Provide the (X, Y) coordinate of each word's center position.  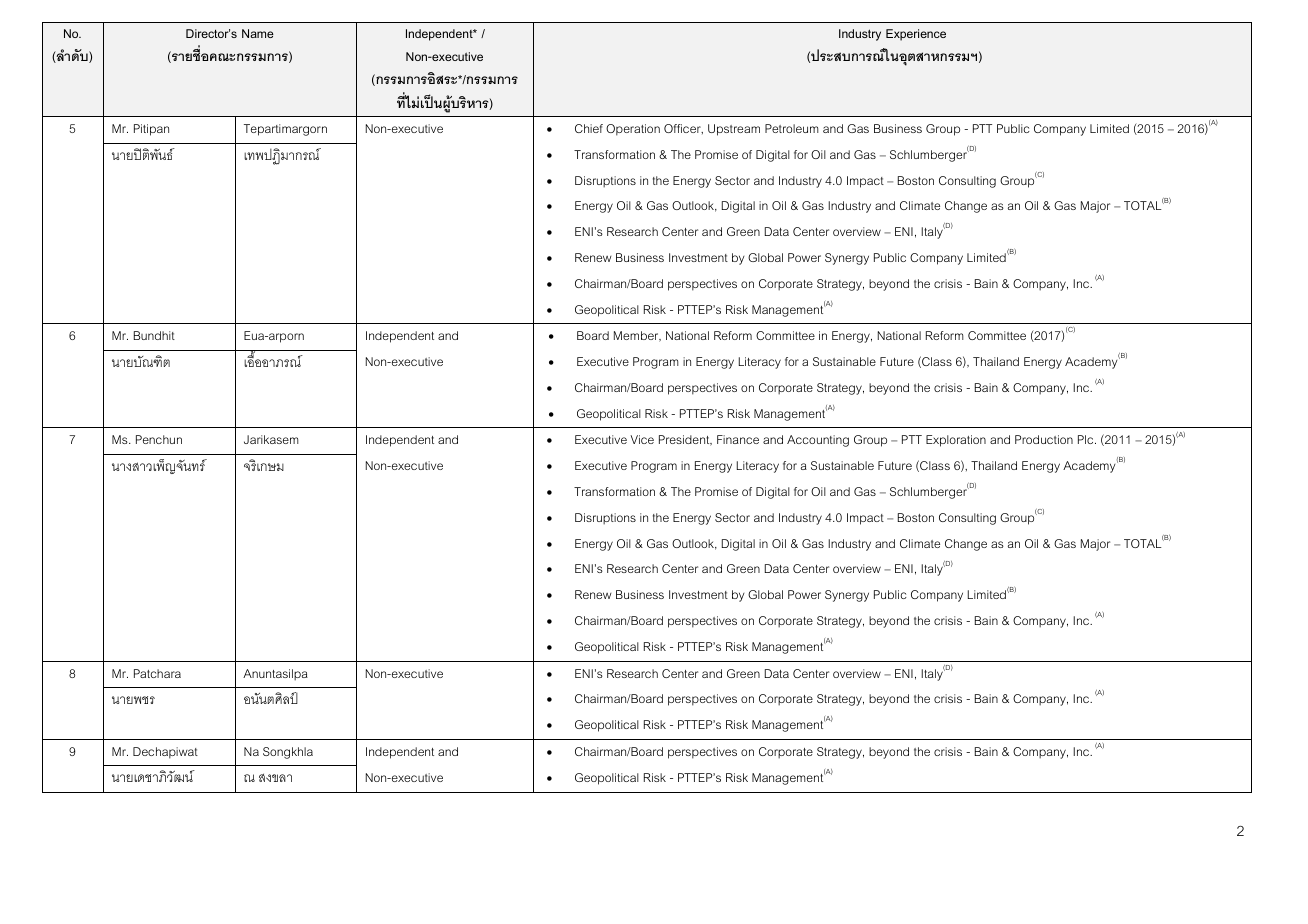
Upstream (734, 130)
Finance (738, 439)
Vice (642, 439)
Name (258, 33)
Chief (589, 128)
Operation (633, 130)
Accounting (818, 441)
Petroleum (792, 128)
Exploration (956, 441)
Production (1044, 439)
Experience (916, 35)
